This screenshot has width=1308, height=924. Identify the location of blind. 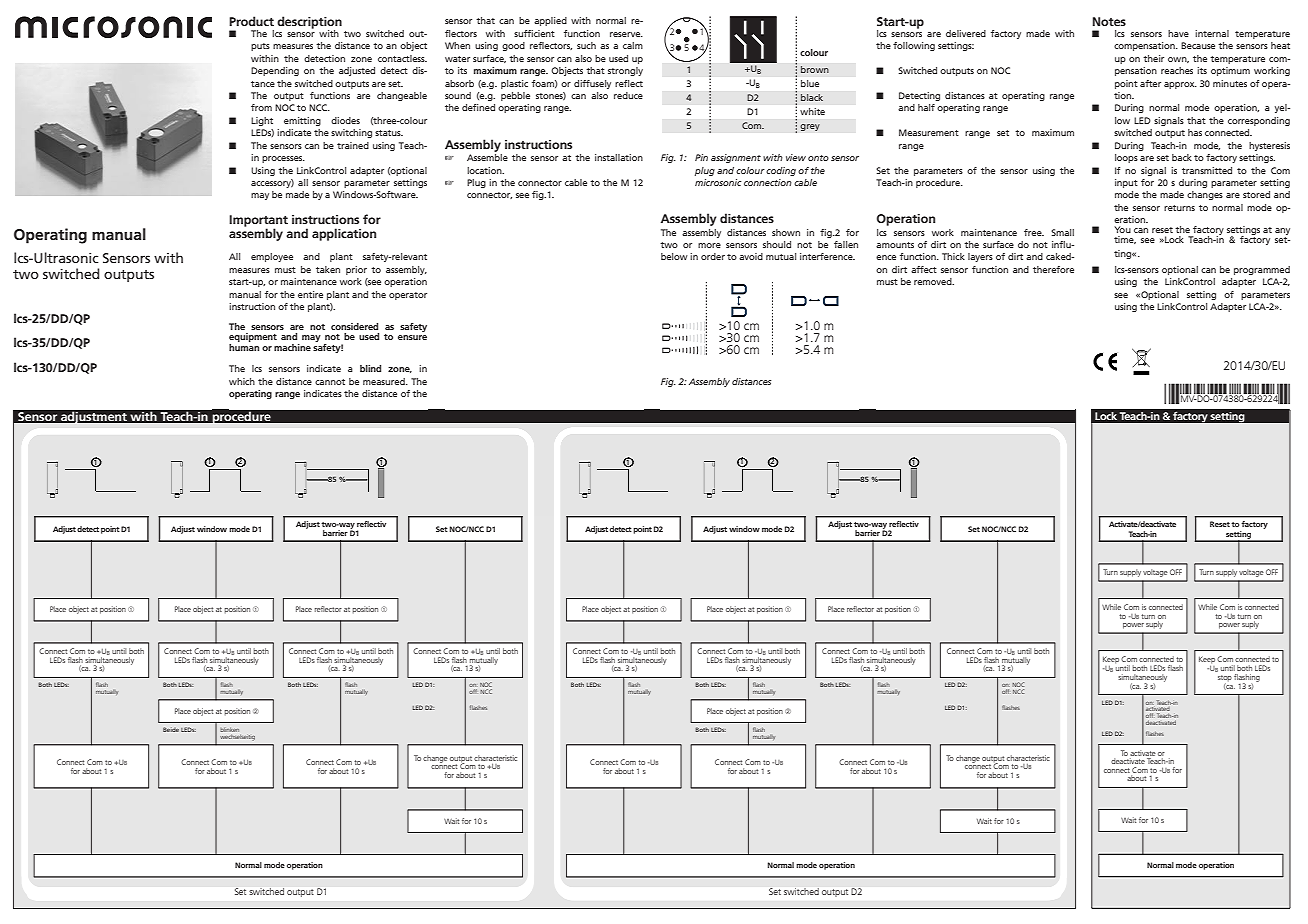
(370, 368).
